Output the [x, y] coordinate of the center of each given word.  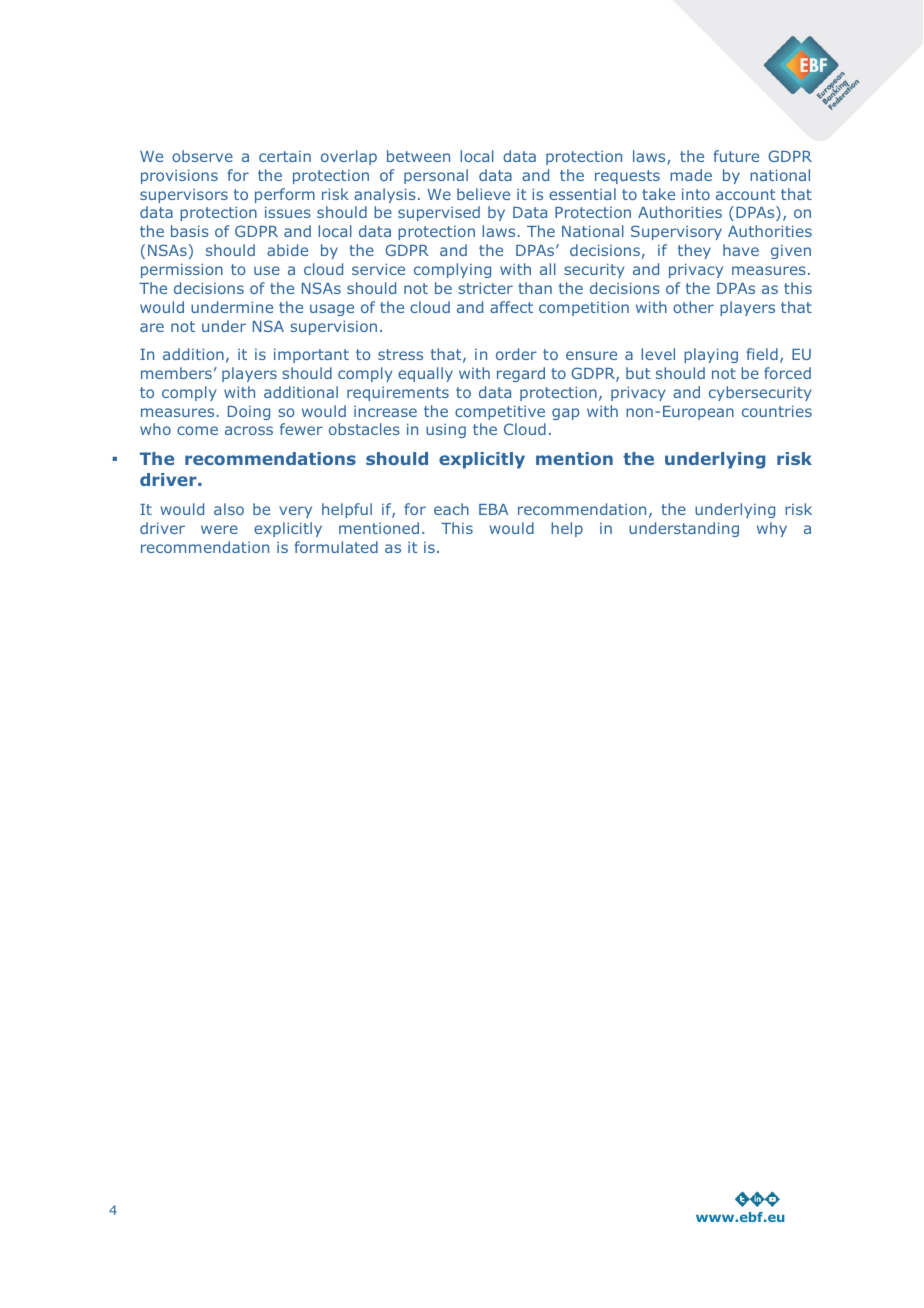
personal [436, 176]
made [691, 175]
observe [202, 156]
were [219, 529]
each [451, 509]
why [772, 529]
